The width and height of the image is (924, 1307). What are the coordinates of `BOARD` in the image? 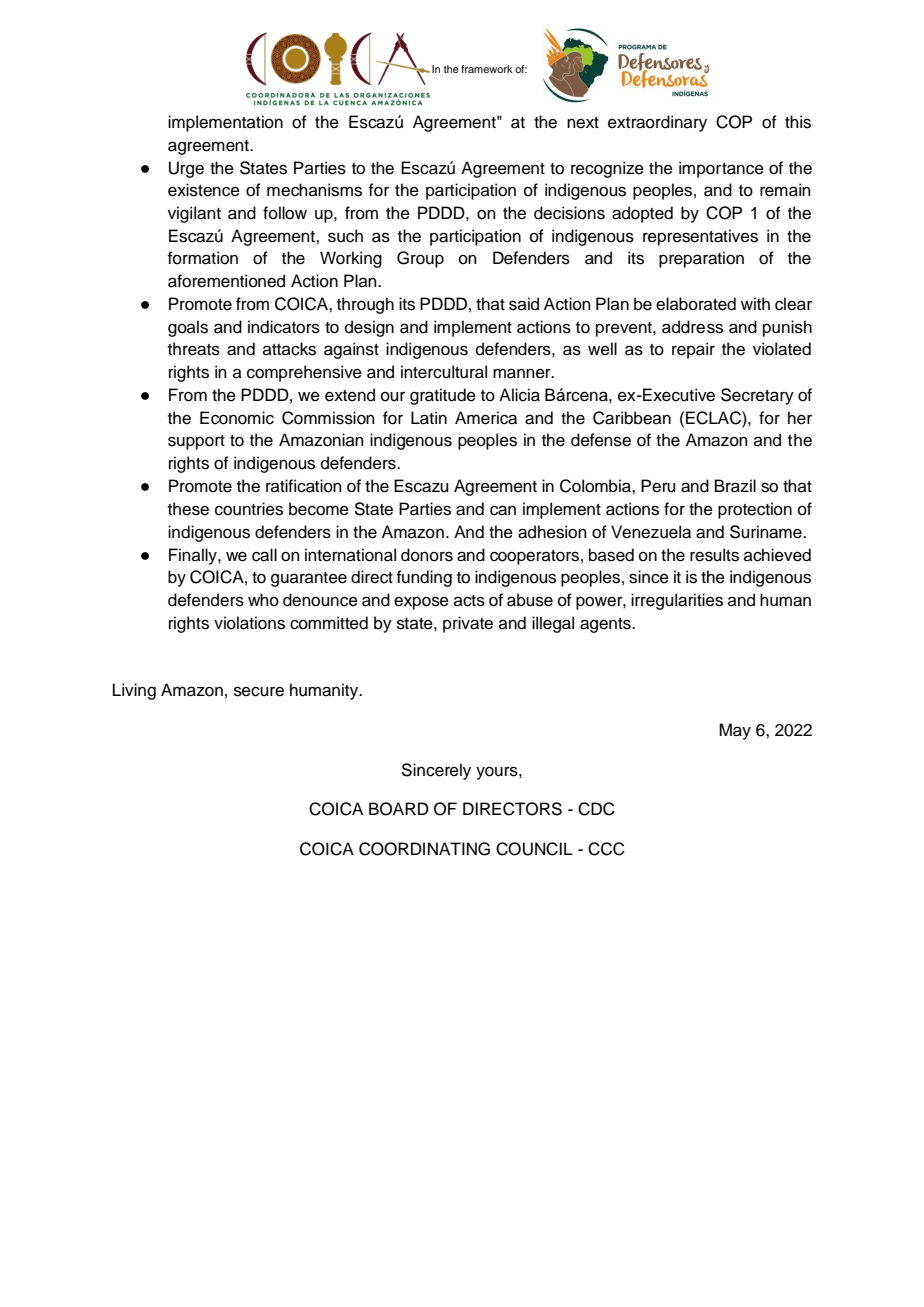 It's located at (399, 809).
